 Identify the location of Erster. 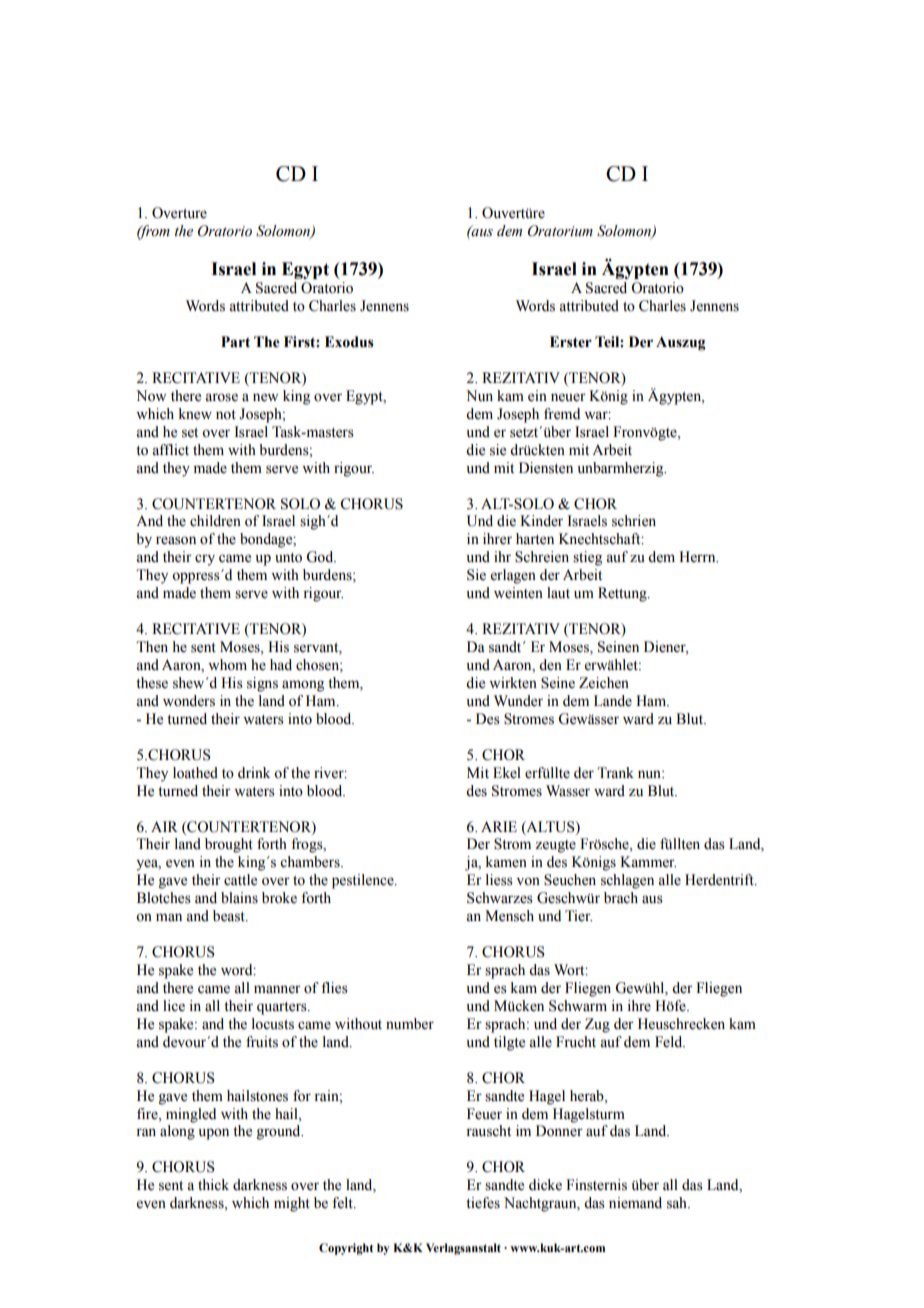
(571, 342).
